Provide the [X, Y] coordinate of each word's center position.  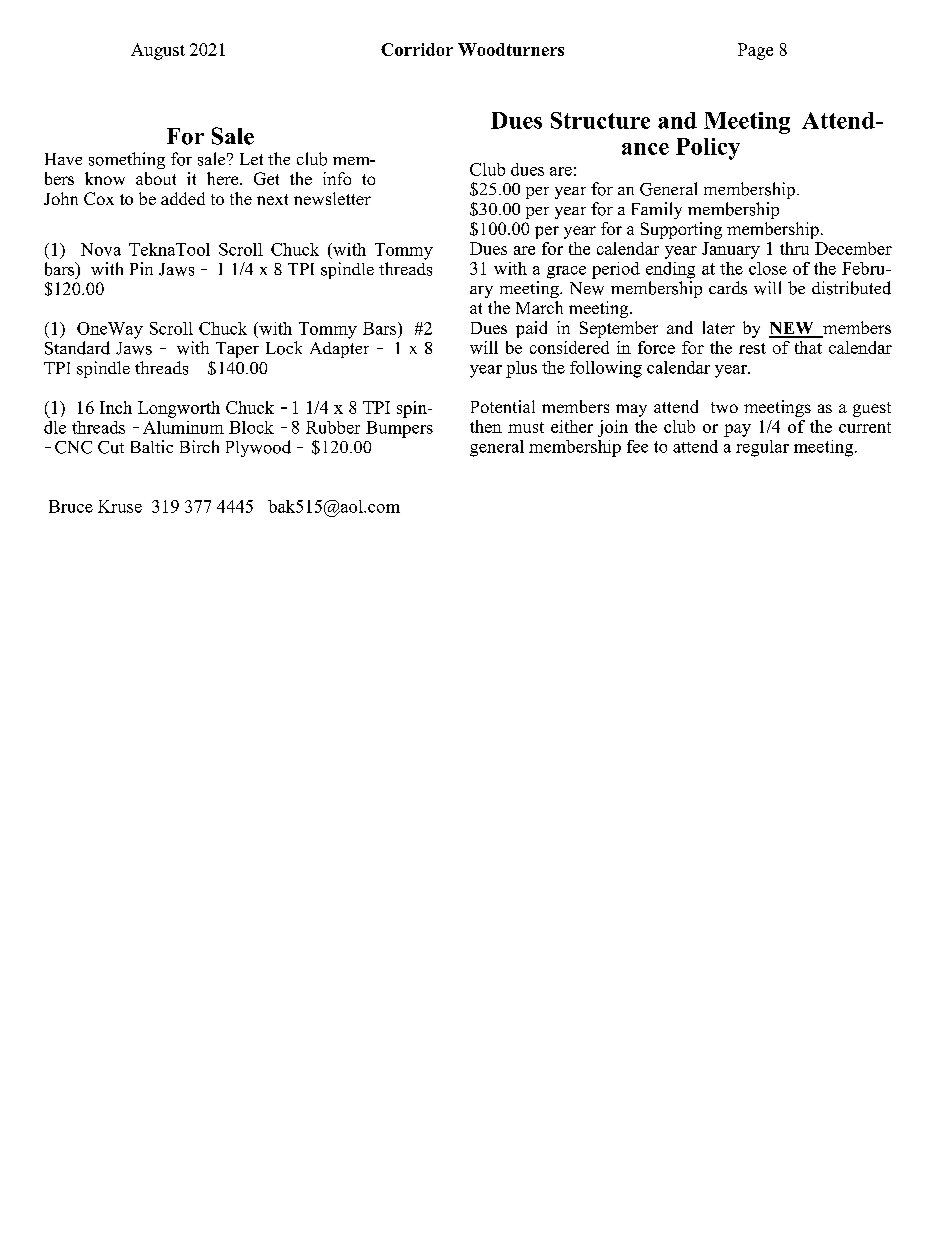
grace [566, 272]
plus [521, 369]
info [337, 178]
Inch [116, 407]
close [768, 268]
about [156, 178]
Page [755, 51]
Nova [101, 249]
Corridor [417, 49]
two [724, 407]
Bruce [71, 506]
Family [657, 210]
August [158, 51]
